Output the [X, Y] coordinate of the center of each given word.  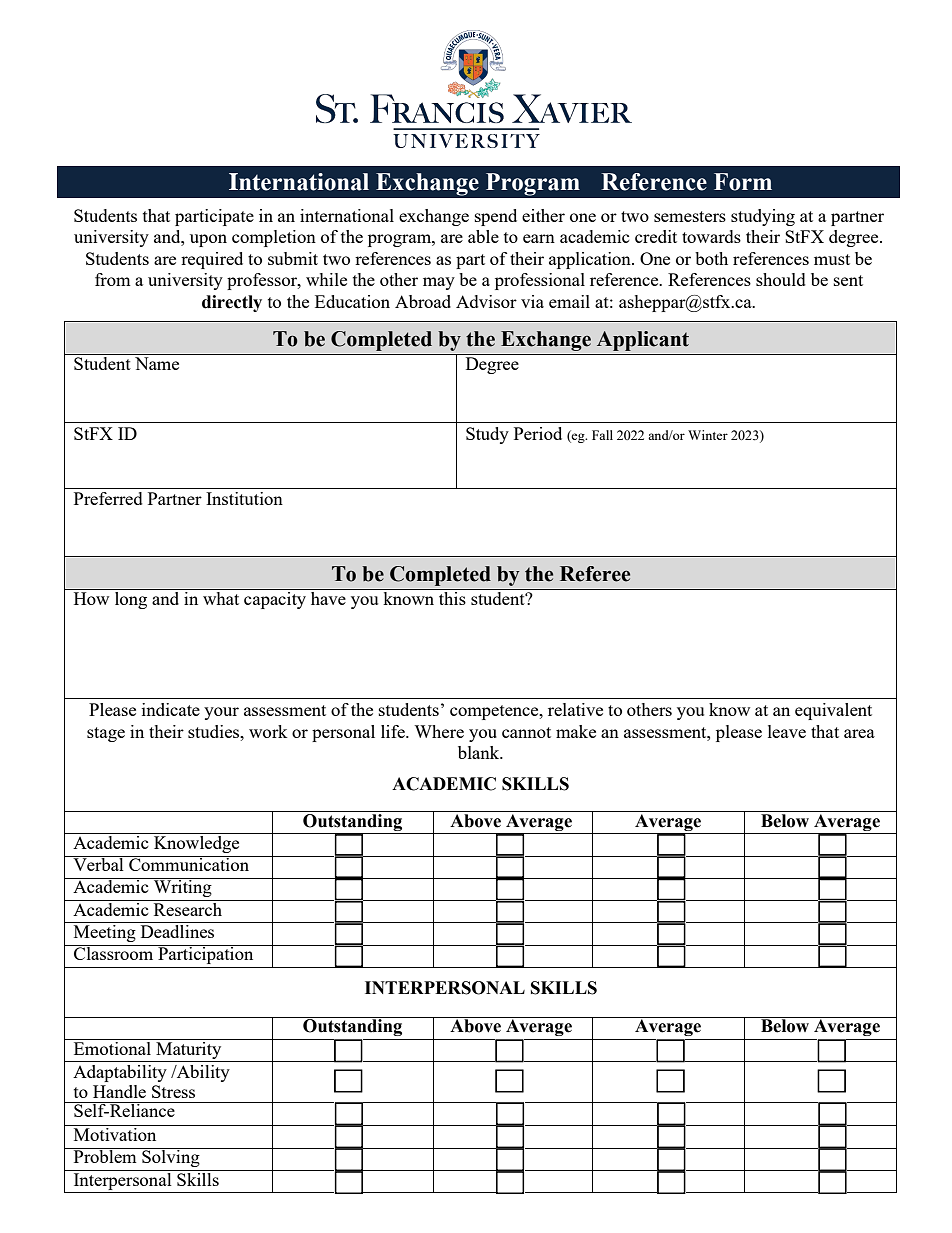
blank [480, 752]
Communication [189, 863]
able [483, 236]
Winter [708, 435]
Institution [244, 498]
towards [711, 236]
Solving [171, 1157]
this [452, 598]
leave [787, 731]
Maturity [189, 1049]
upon [208, 240]
